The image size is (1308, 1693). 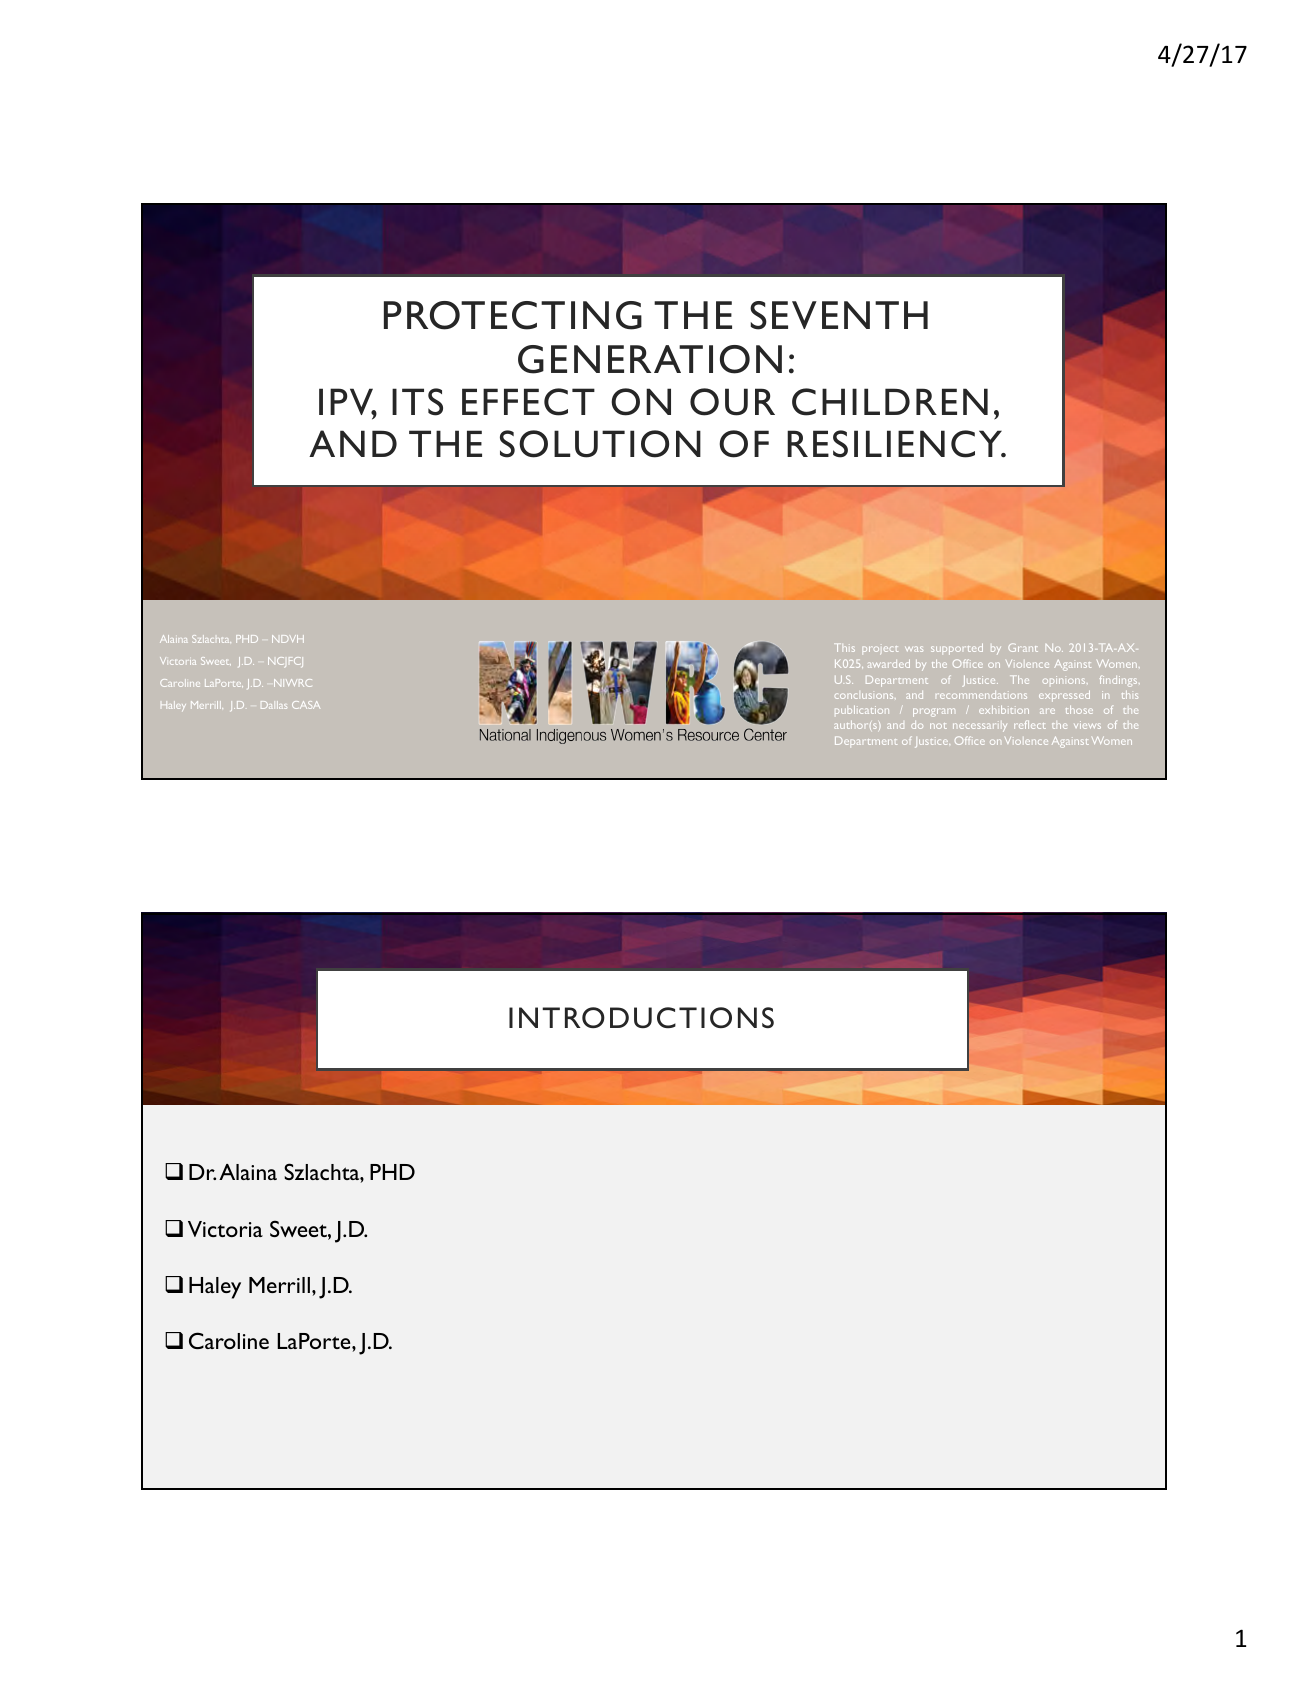 What do you see at coordinates (306, 705) in the screenshot?
I see `CASA` at bounding box center [306, 705].
